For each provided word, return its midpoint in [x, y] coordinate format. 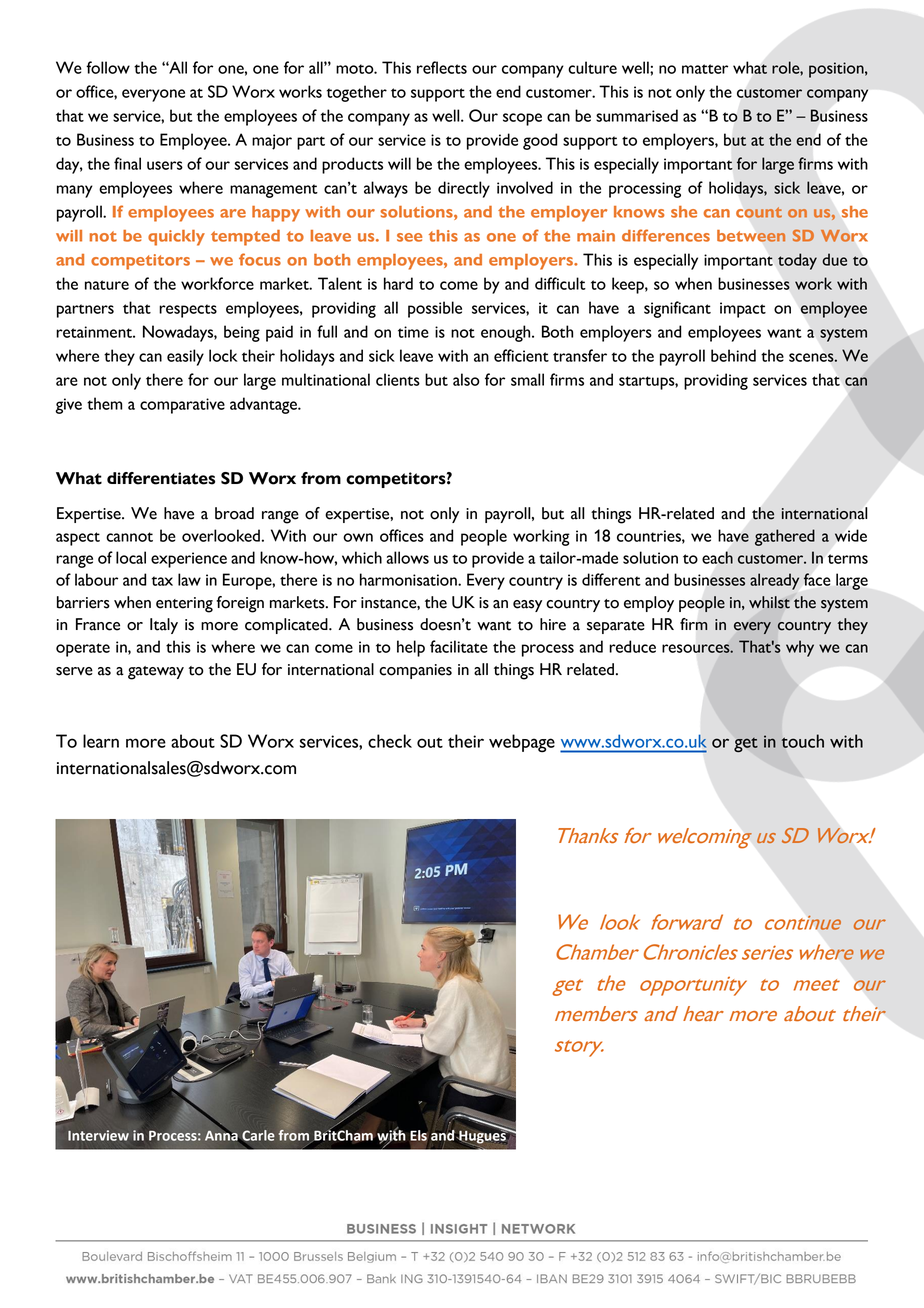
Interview [98, 1135]
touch [802, 741]
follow [108, 67]
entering [184, 605]
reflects [442, 67]
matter [705, 69]
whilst [769, 602]
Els [418, 1136]
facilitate [459, 646]
